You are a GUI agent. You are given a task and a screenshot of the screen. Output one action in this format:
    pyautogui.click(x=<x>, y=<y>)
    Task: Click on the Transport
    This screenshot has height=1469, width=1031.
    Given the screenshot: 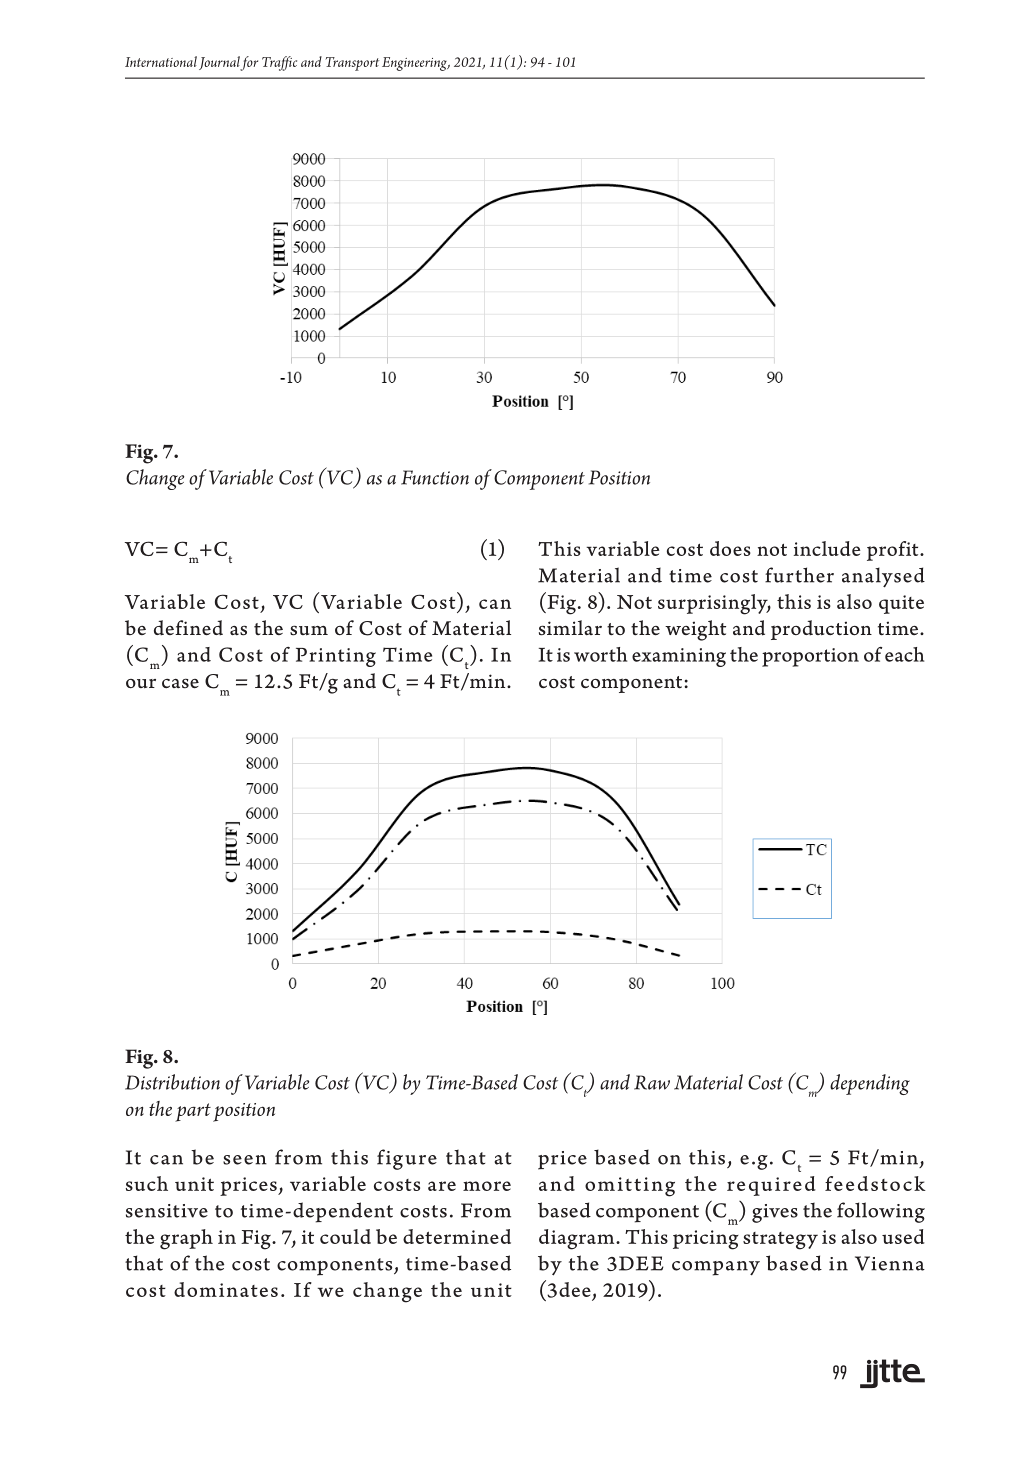 What is the action you would take?
    pyautogui.click(x=352, y=64)
